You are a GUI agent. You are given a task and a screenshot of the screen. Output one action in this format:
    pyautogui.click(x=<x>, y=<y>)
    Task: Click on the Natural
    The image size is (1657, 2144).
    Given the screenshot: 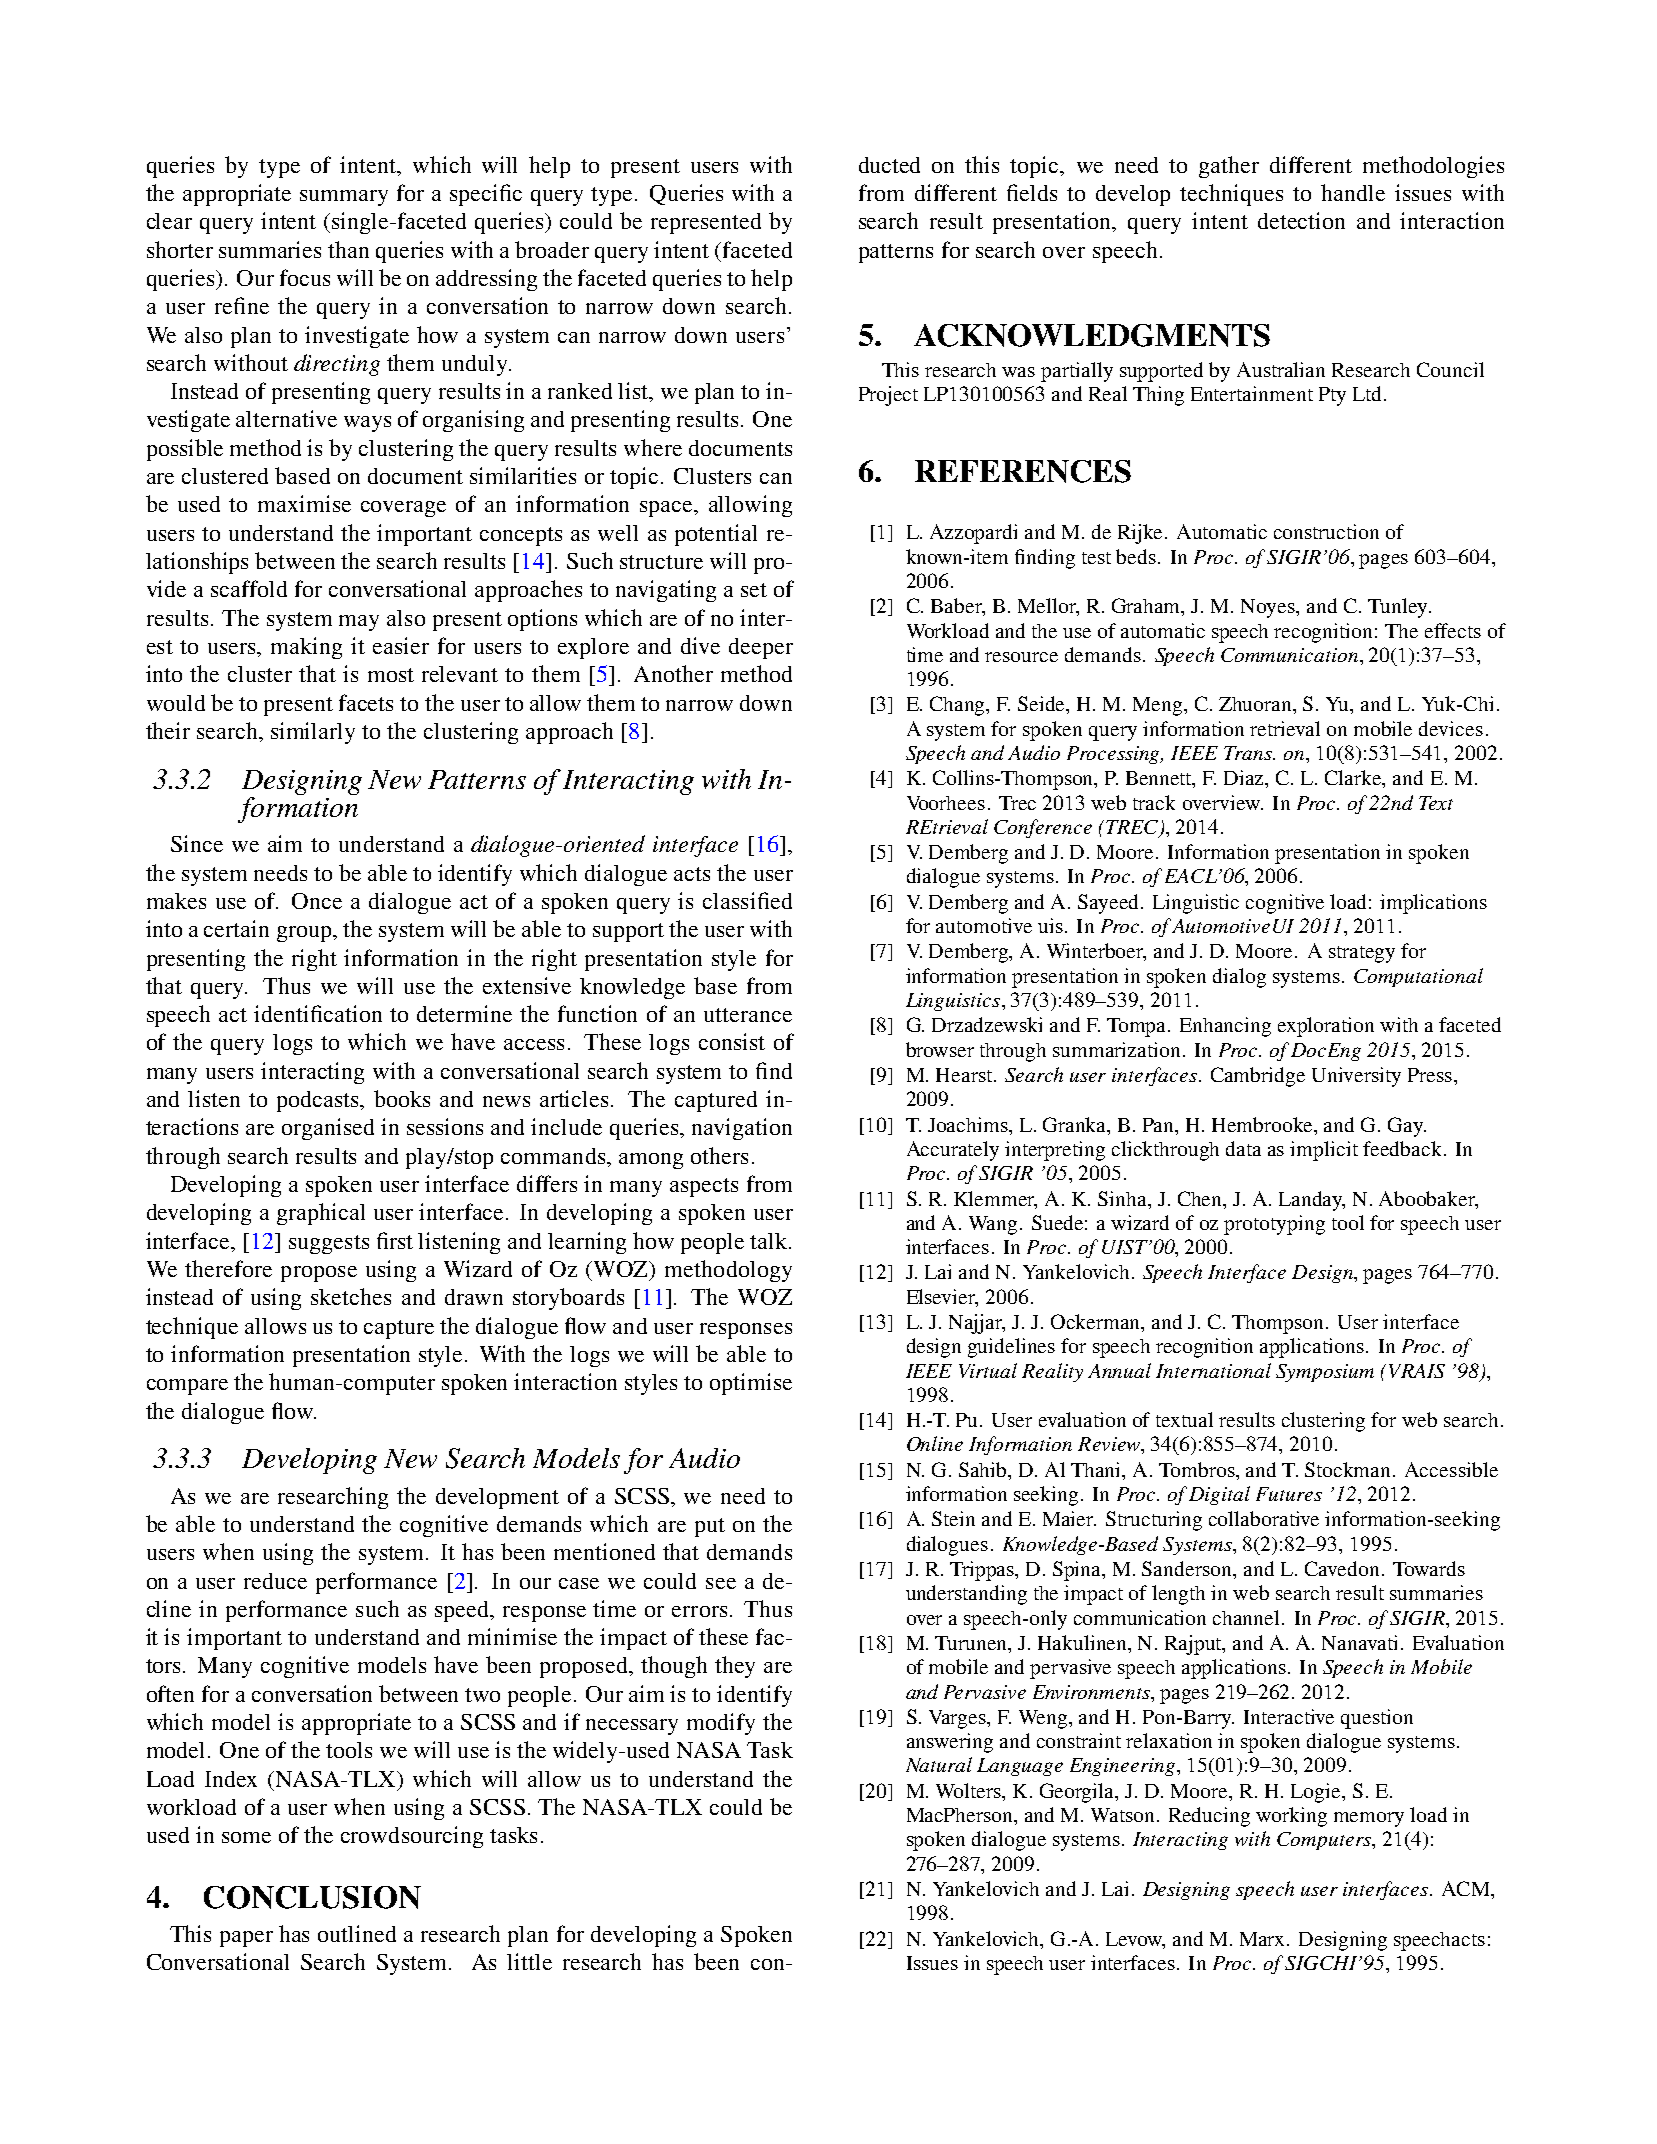 What is the action you would take?
    pyautogui.click(x=939, y=1764)
